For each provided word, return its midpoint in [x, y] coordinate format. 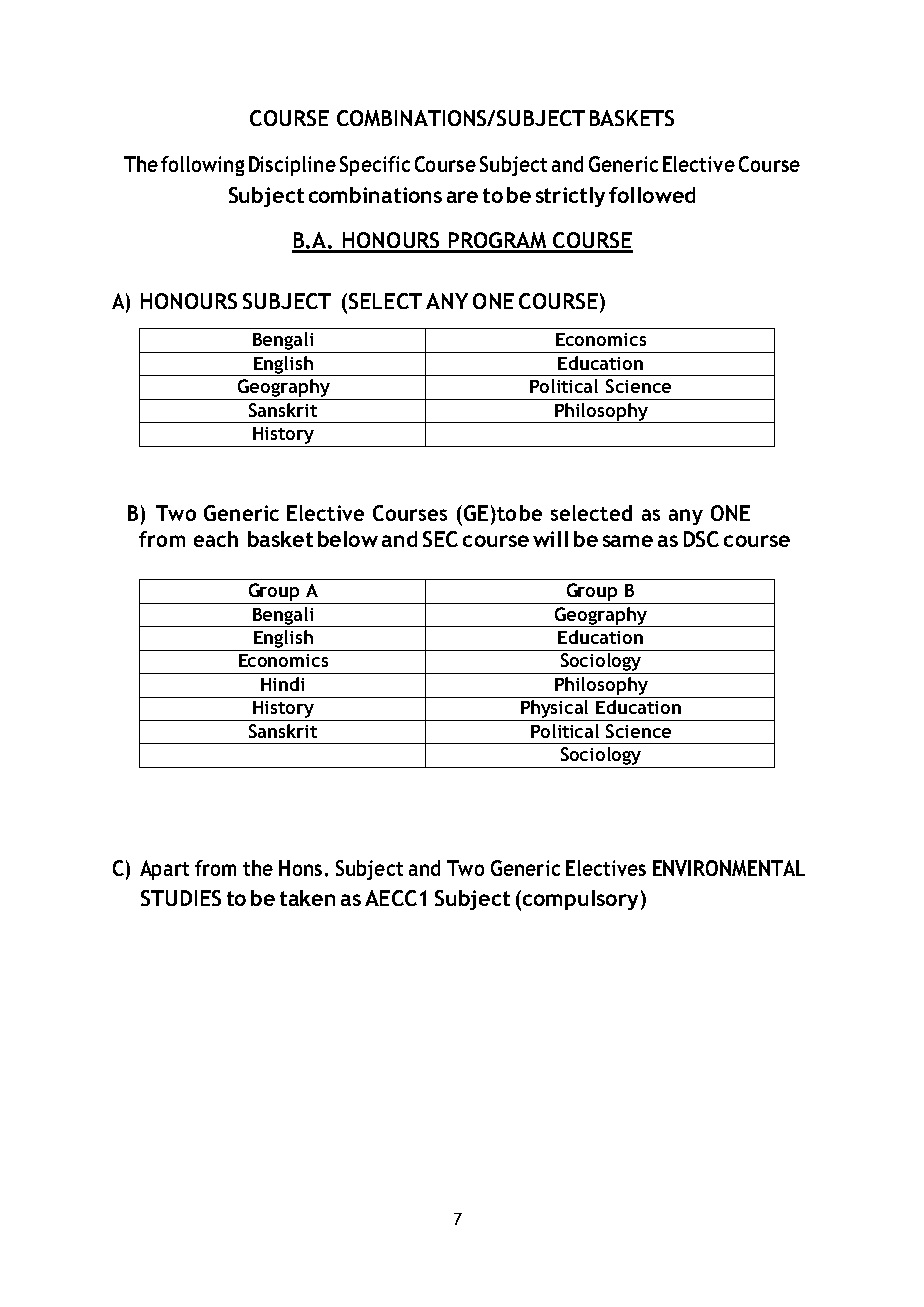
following [202, 166]
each [216, 539]
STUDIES [181, 898]
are [462, 197]
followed [652, 195]
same [628, 541]
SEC [440, 539]
